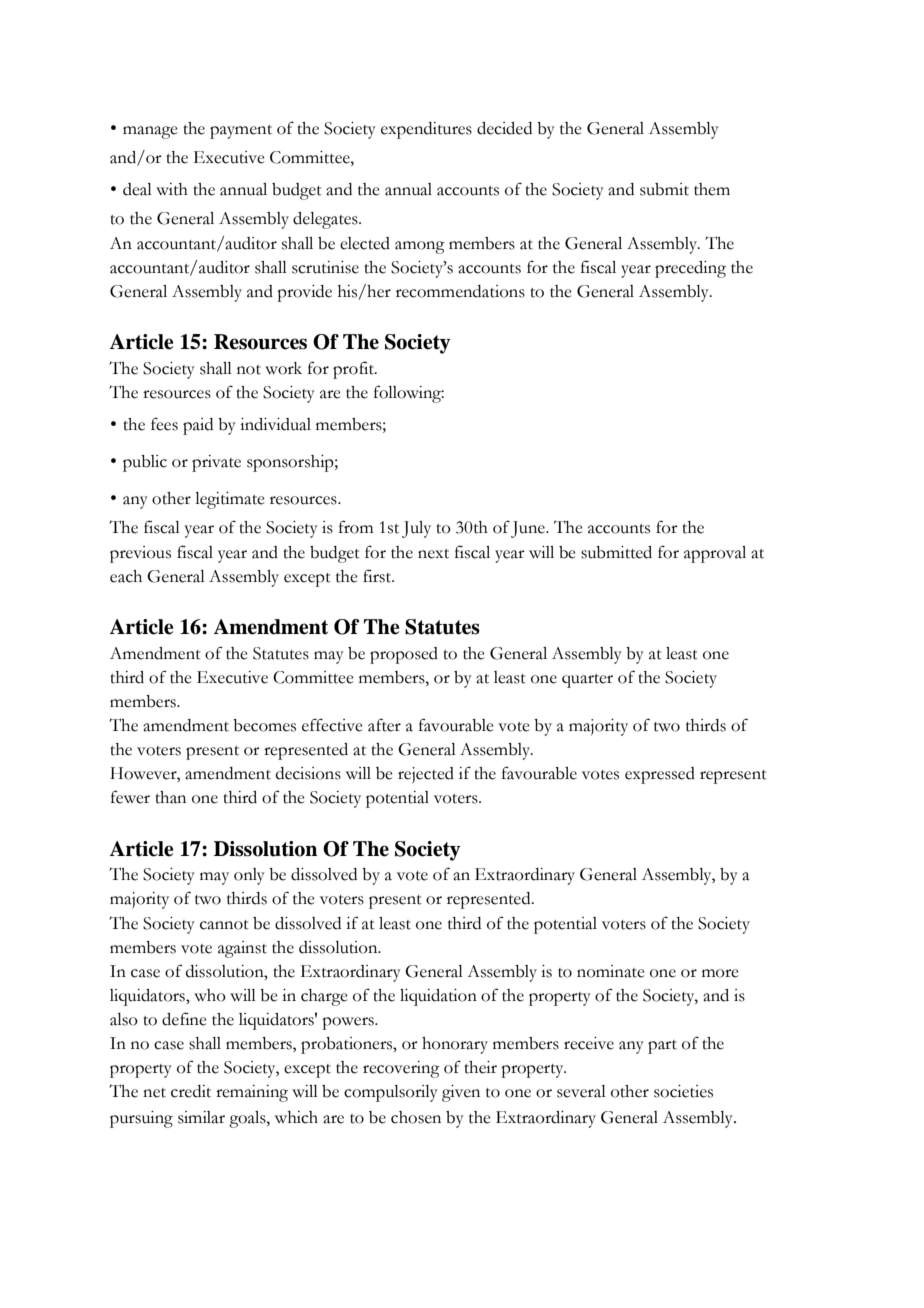 This page has width=924, height=1308. What do you see at coordinates (660, 775) in the page?
I see `expressed` at bounding box center [660, 775].
